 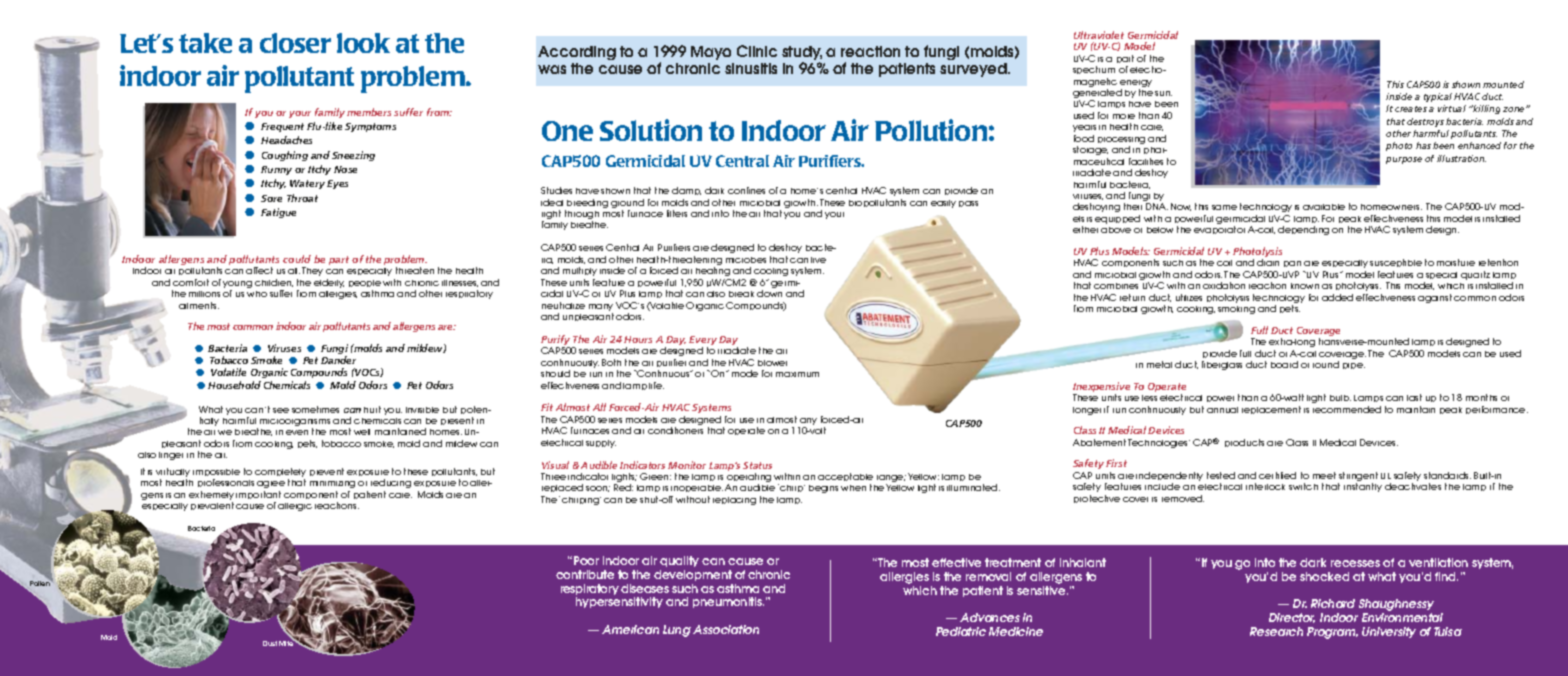 I want to click on available, so click(x=1324, y=207).
